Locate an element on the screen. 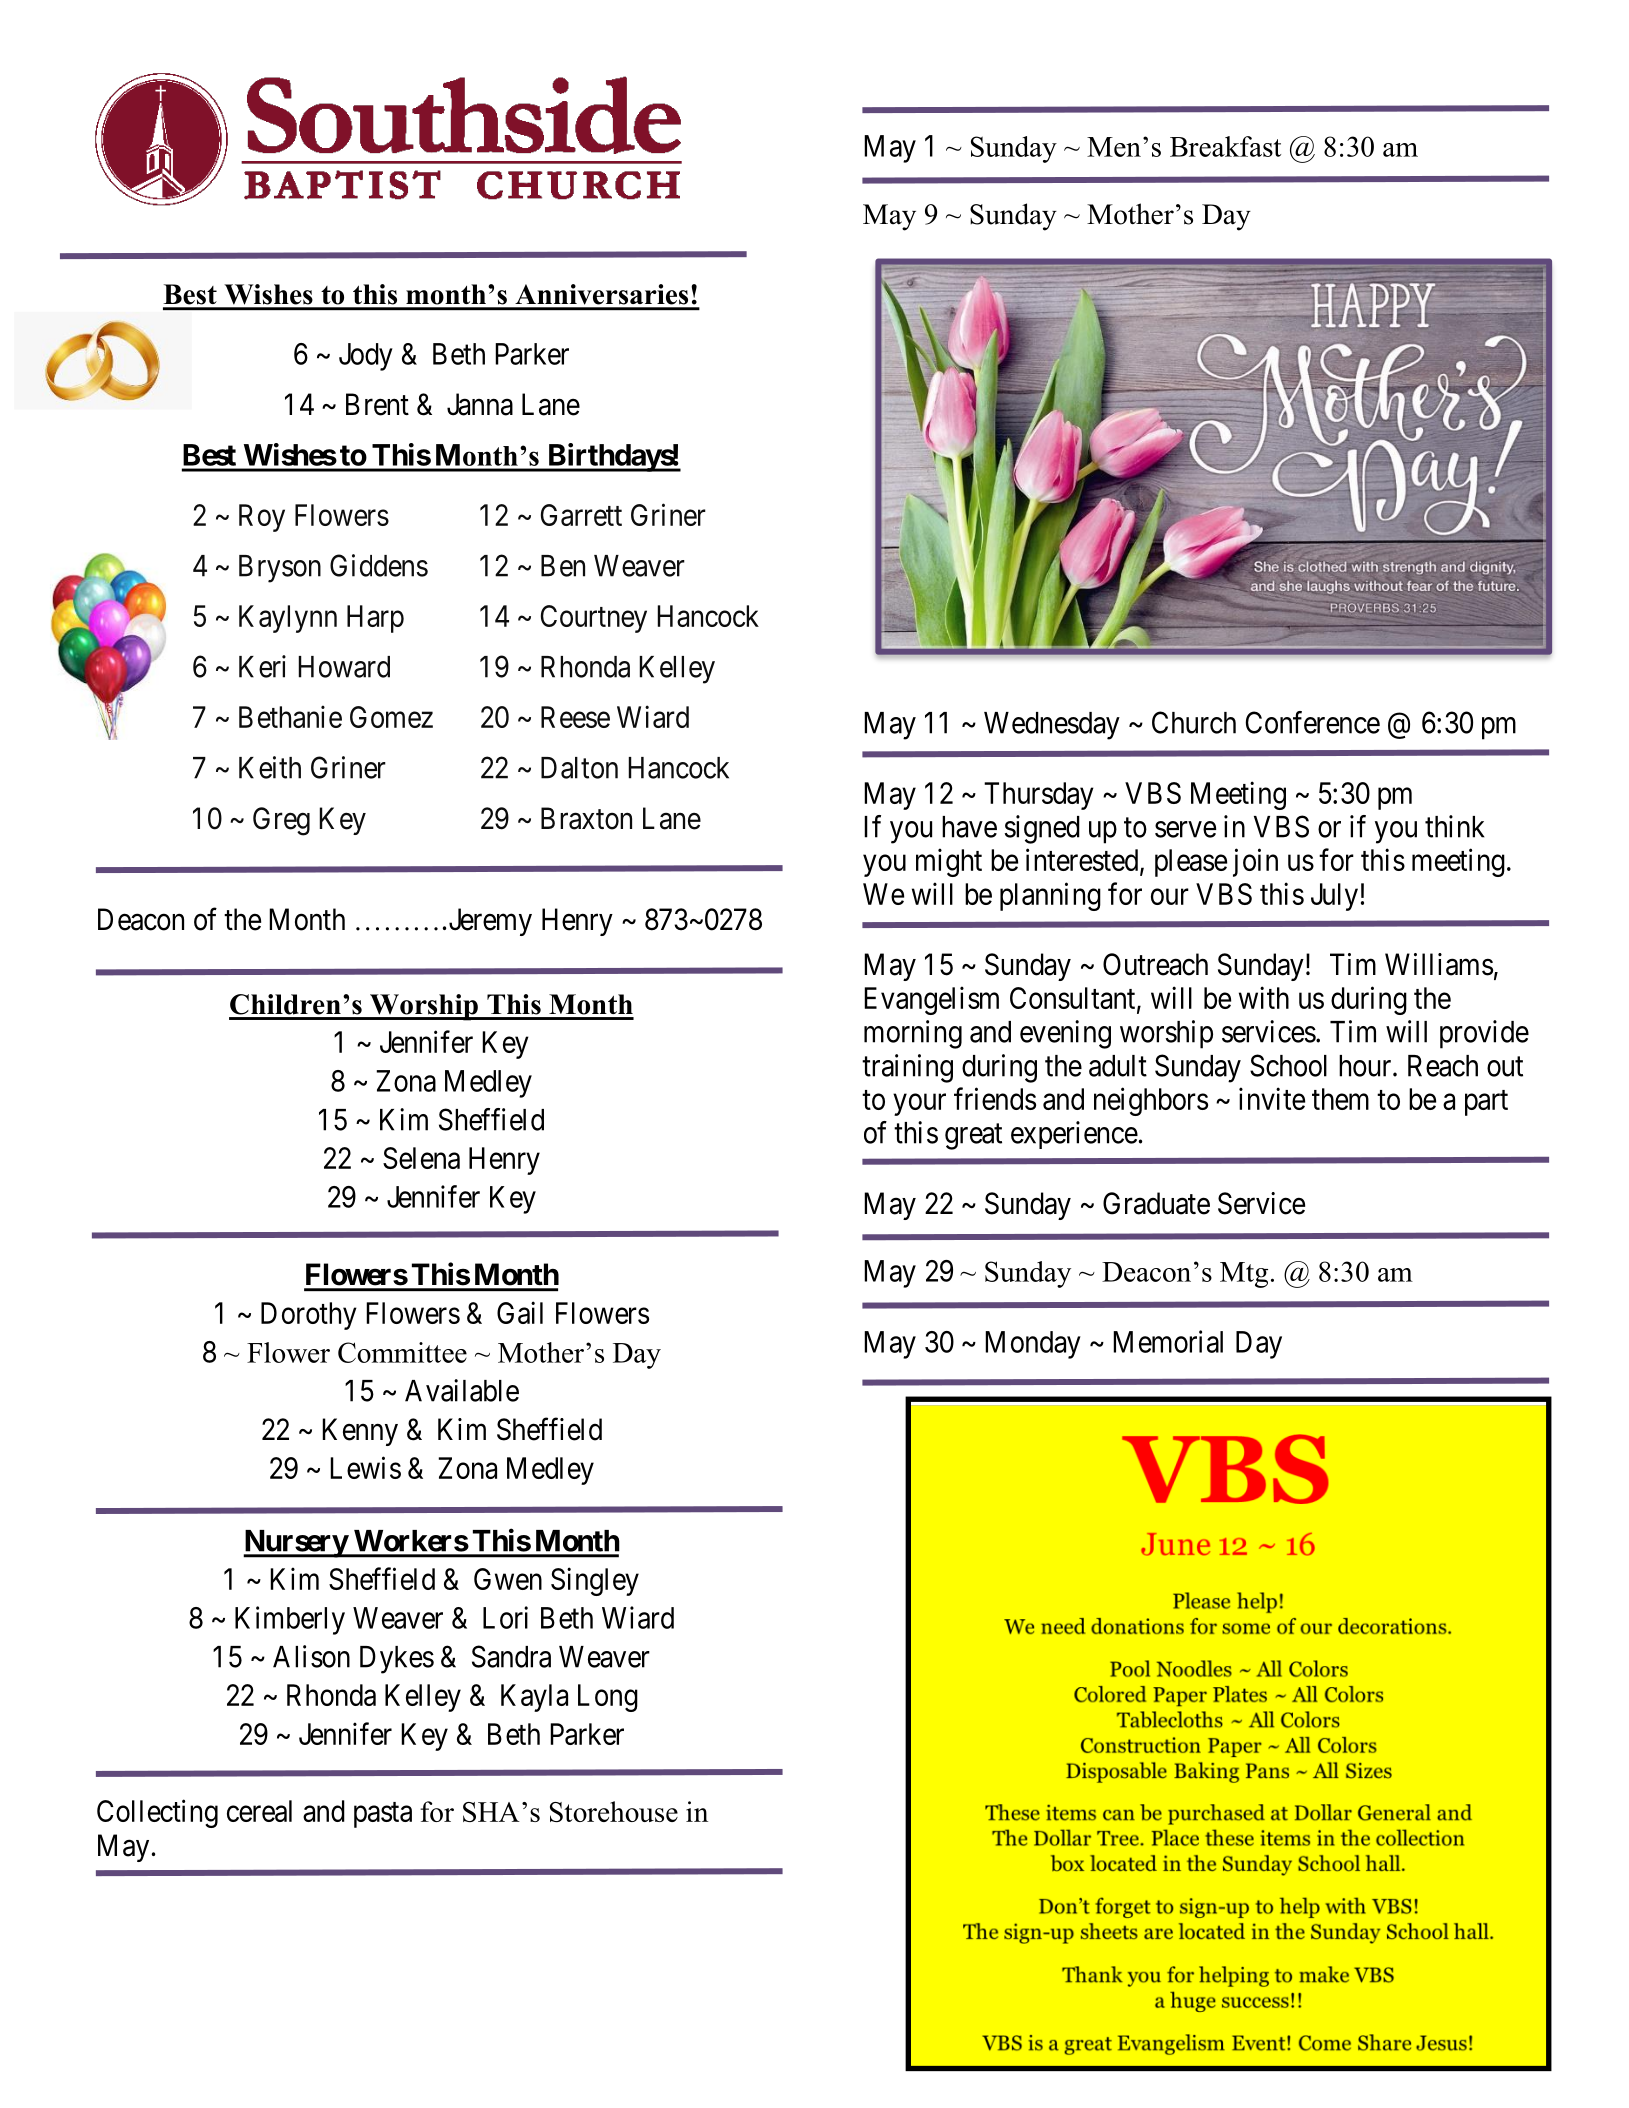 This screenshot has height=2108, width=1629. Monday is located at coordinates (1033, 1345).
